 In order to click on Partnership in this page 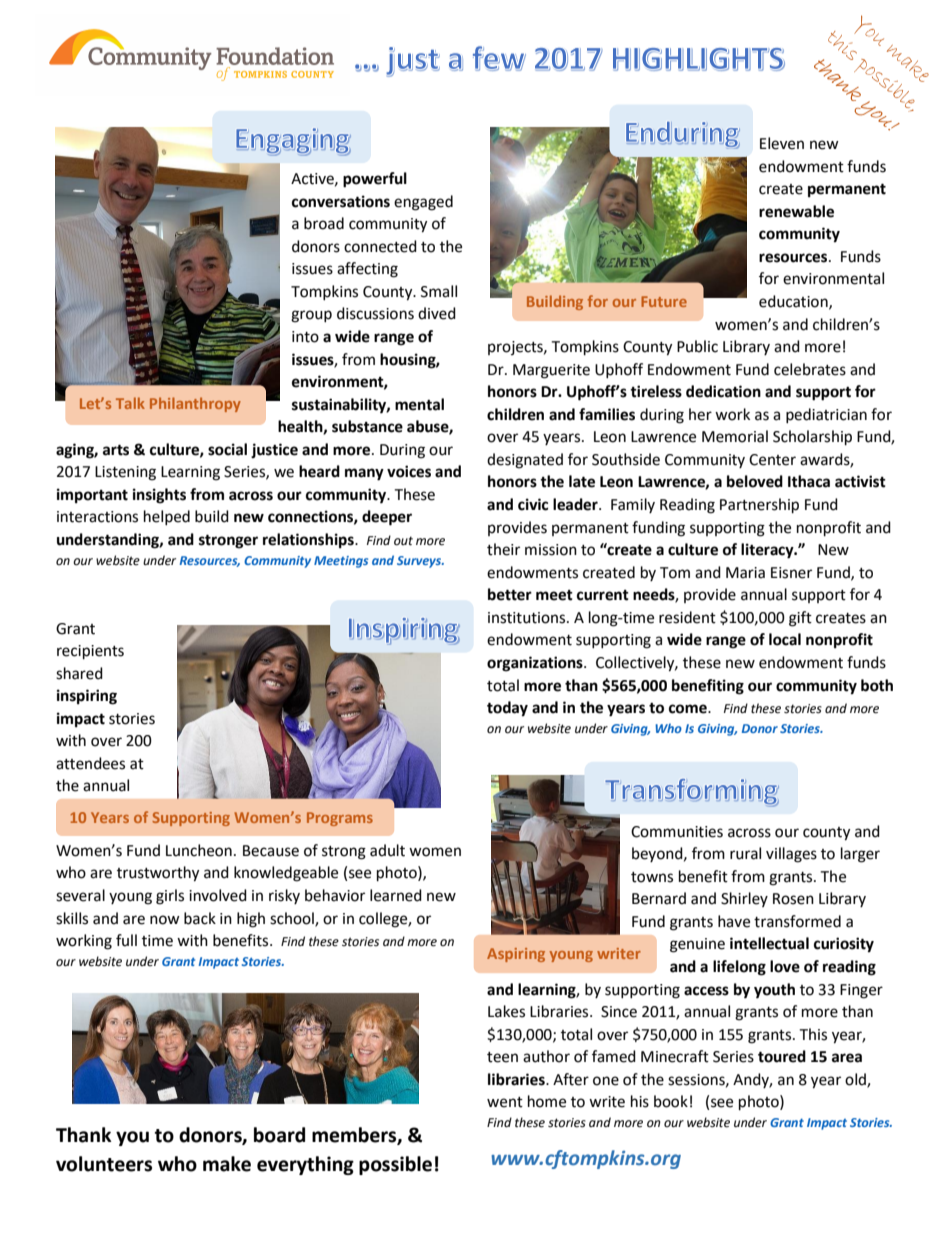, I will do `click(759, 506)`.
